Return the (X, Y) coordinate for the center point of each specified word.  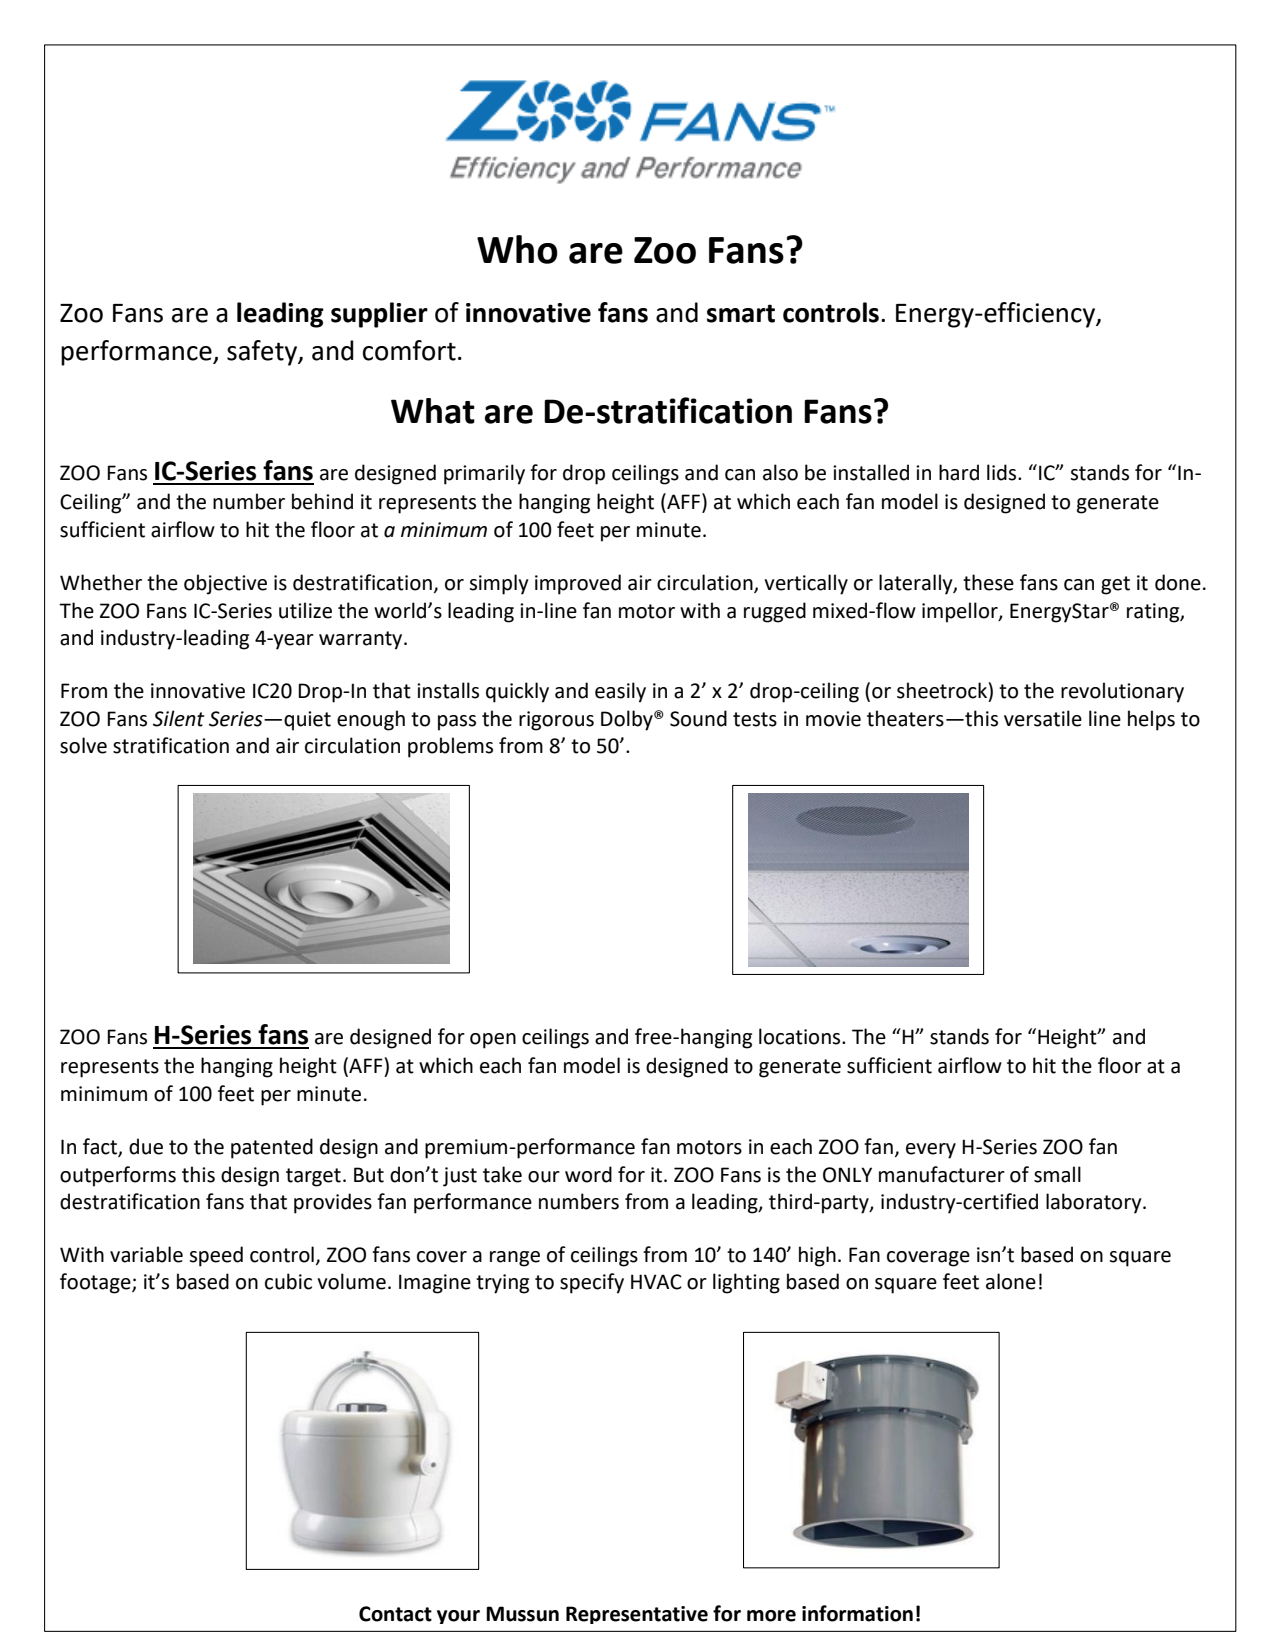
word (588, 1174)
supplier (379, 315)
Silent (179, 718)
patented (272, 1148)
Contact (395, 1614)
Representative (637, 1615)
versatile (1043, 718)
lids (1003, 472)
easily (620, 692)
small (1057, 1174)
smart (741, 313)
